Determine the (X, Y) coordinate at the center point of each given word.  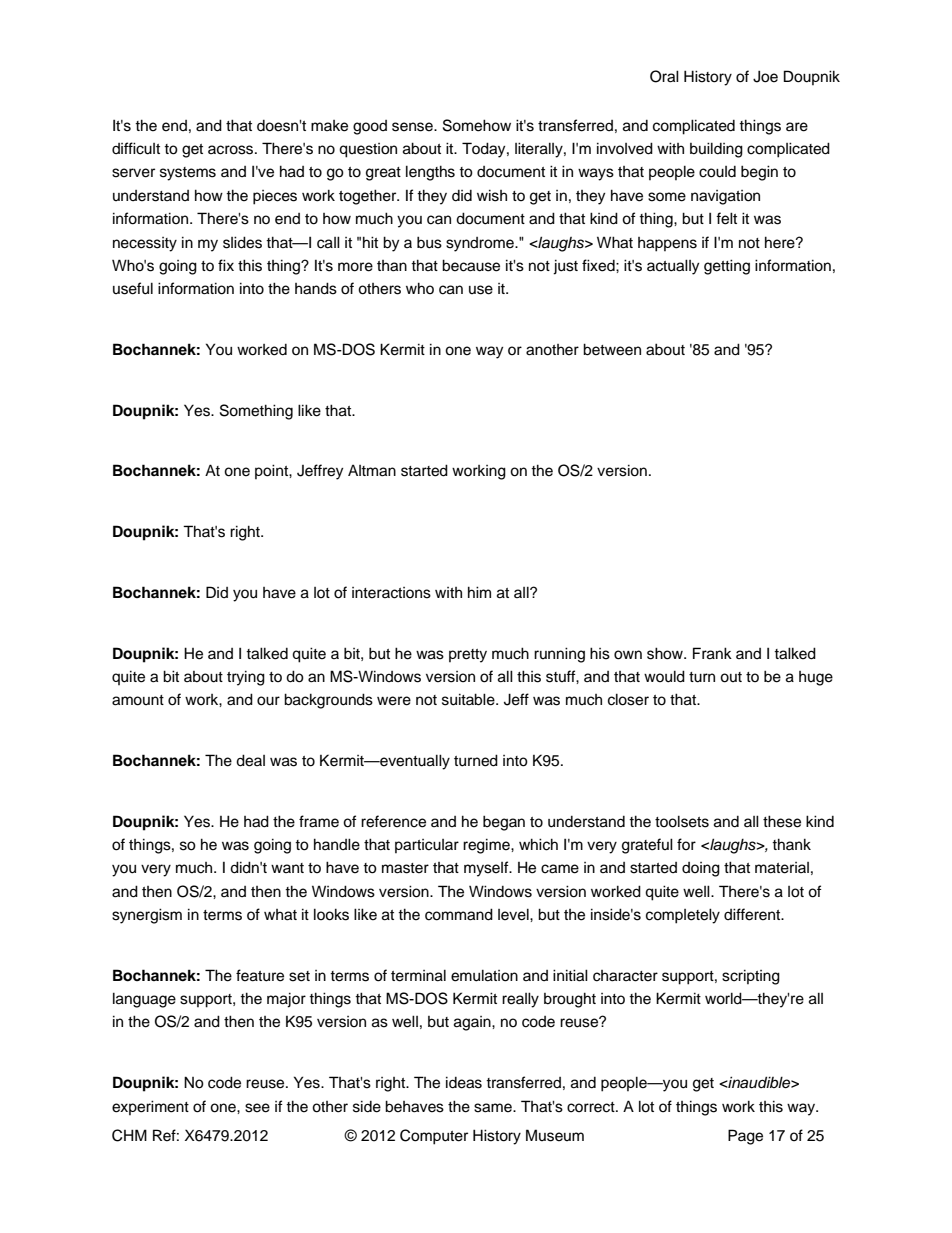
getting (727, 267)
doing (701, 869)
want (287, 868)
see (257, 1108)
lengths (430, 173)
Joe (765, 76)
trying (246, 678)
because (471, 265)
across (232, 150)
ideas (464, 1082)
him (479, 592)
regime (487, 846)
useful (133, 288)
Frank (712, 653)
